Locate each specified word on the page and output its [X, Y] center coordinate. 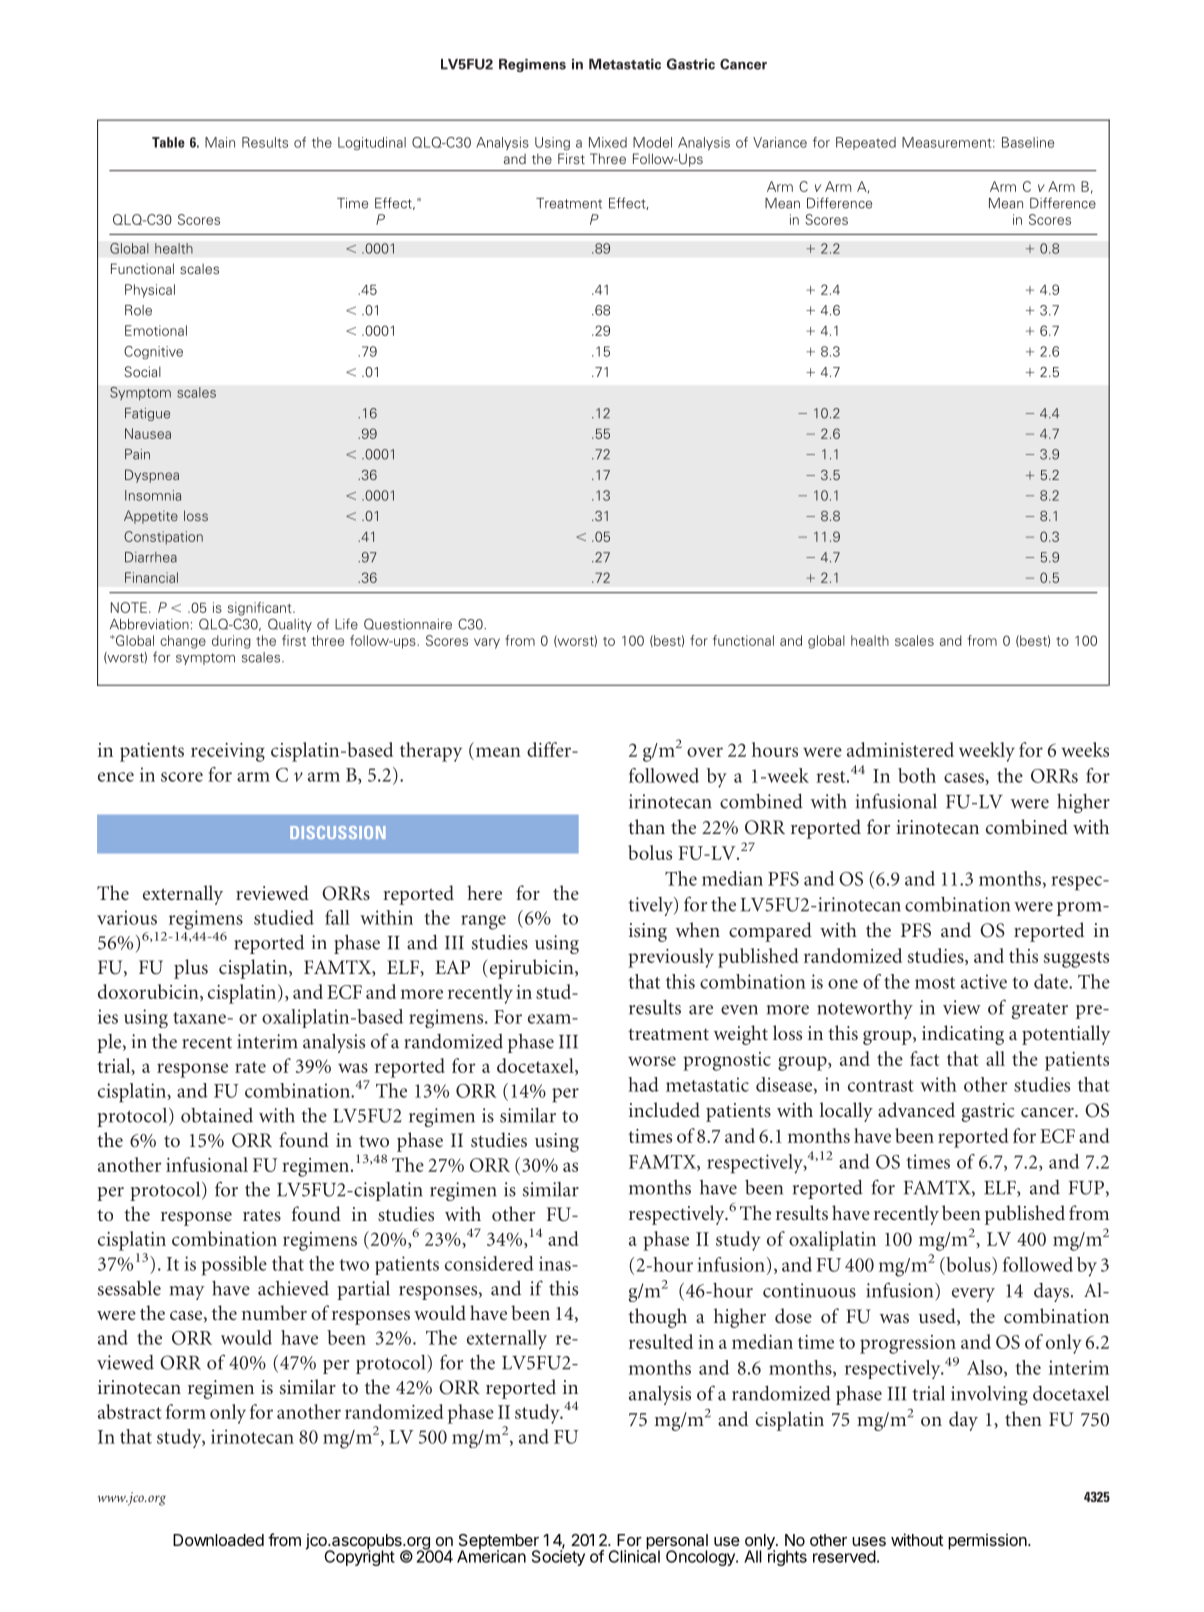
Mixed [608, 142]
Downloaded [218, 1540]
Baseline [1028, 142]
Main [220, 142]
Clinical [634, 1555]
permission [987, 1542]
